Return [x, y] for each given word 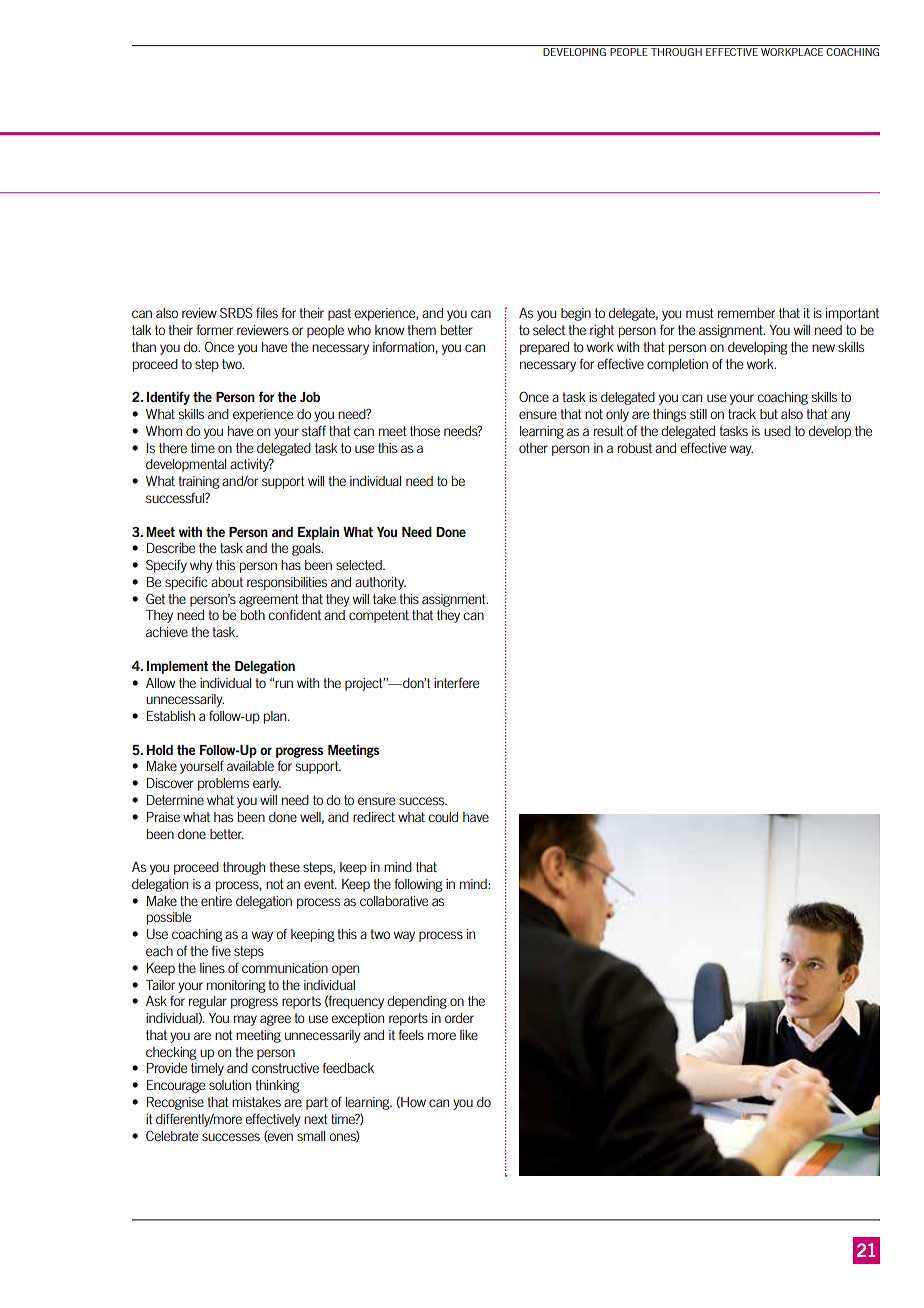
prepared [544, 348]
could [443, 817]
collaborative [394, 901]
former [214, 329]
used [777, 431]
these [284, 867]
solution [230, 1085]
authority [380, 583]
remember [746, 313]
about [227, 582]
